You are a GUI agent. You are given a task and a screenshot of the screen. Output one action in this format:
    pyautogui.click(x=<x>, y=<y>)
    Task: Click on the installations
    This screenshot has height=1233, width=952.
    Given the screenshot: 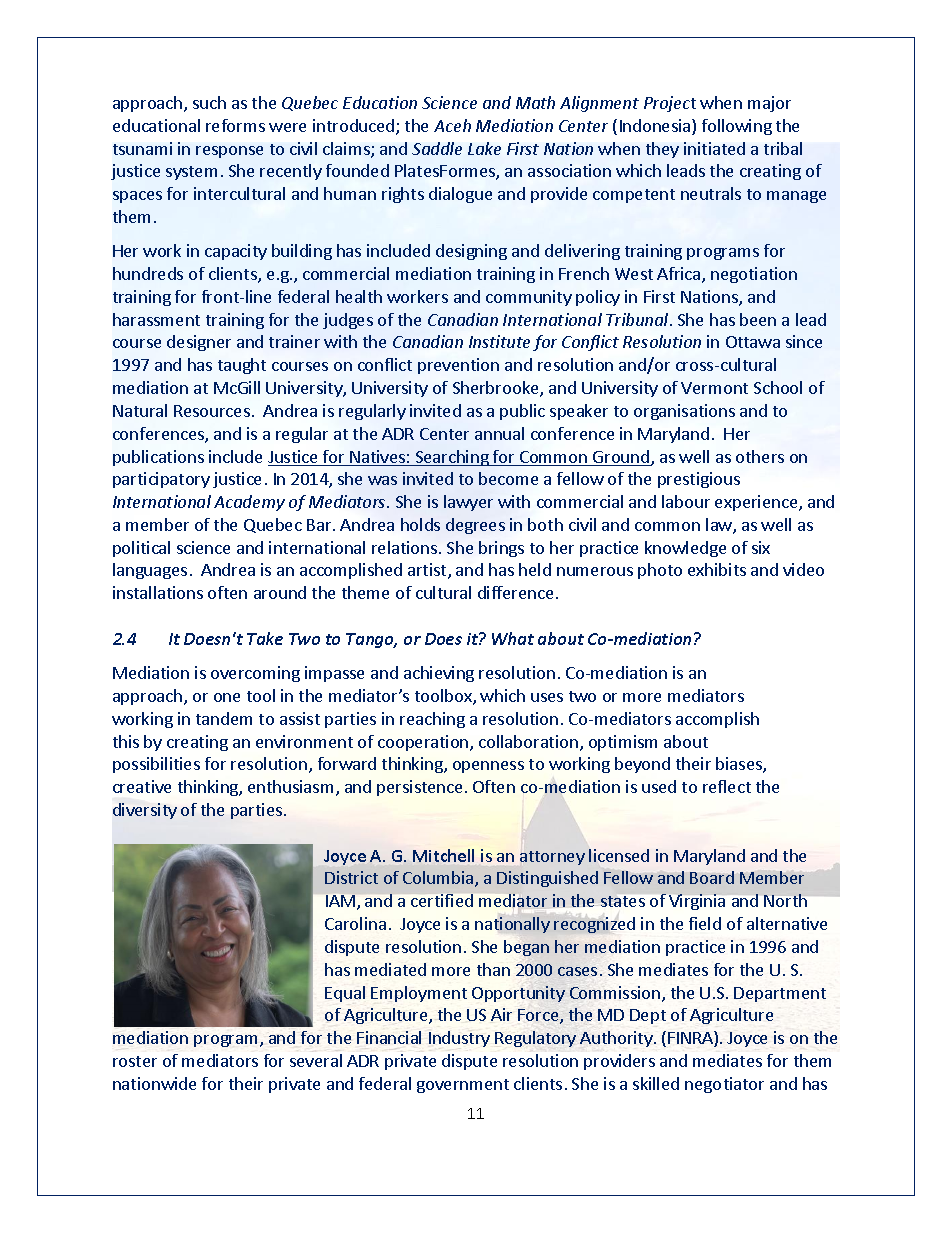 What is the action you would take?
    pyautogui.click(x=158, y=592)
